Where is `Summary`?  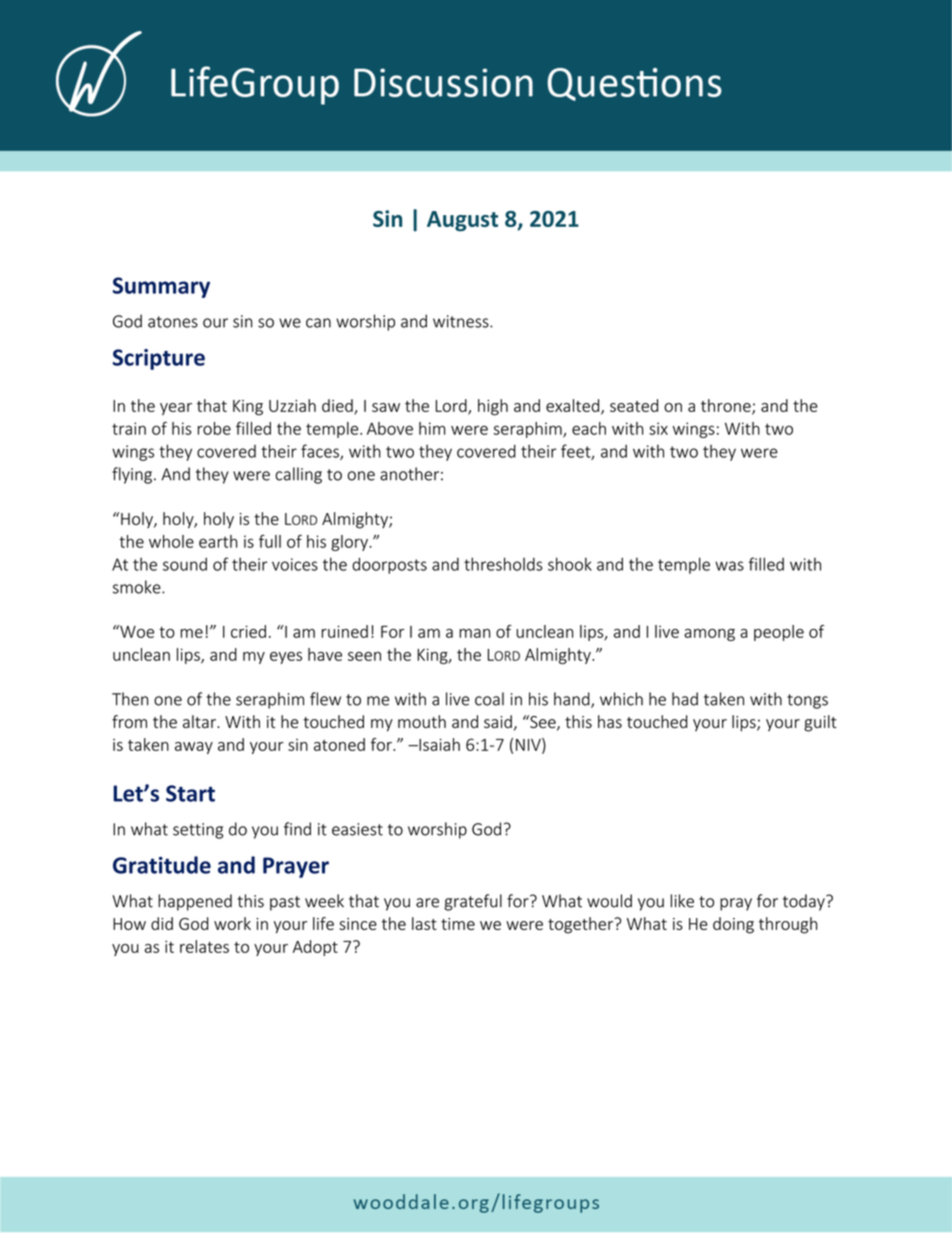
Summary is located at coordinates (161, 287).
